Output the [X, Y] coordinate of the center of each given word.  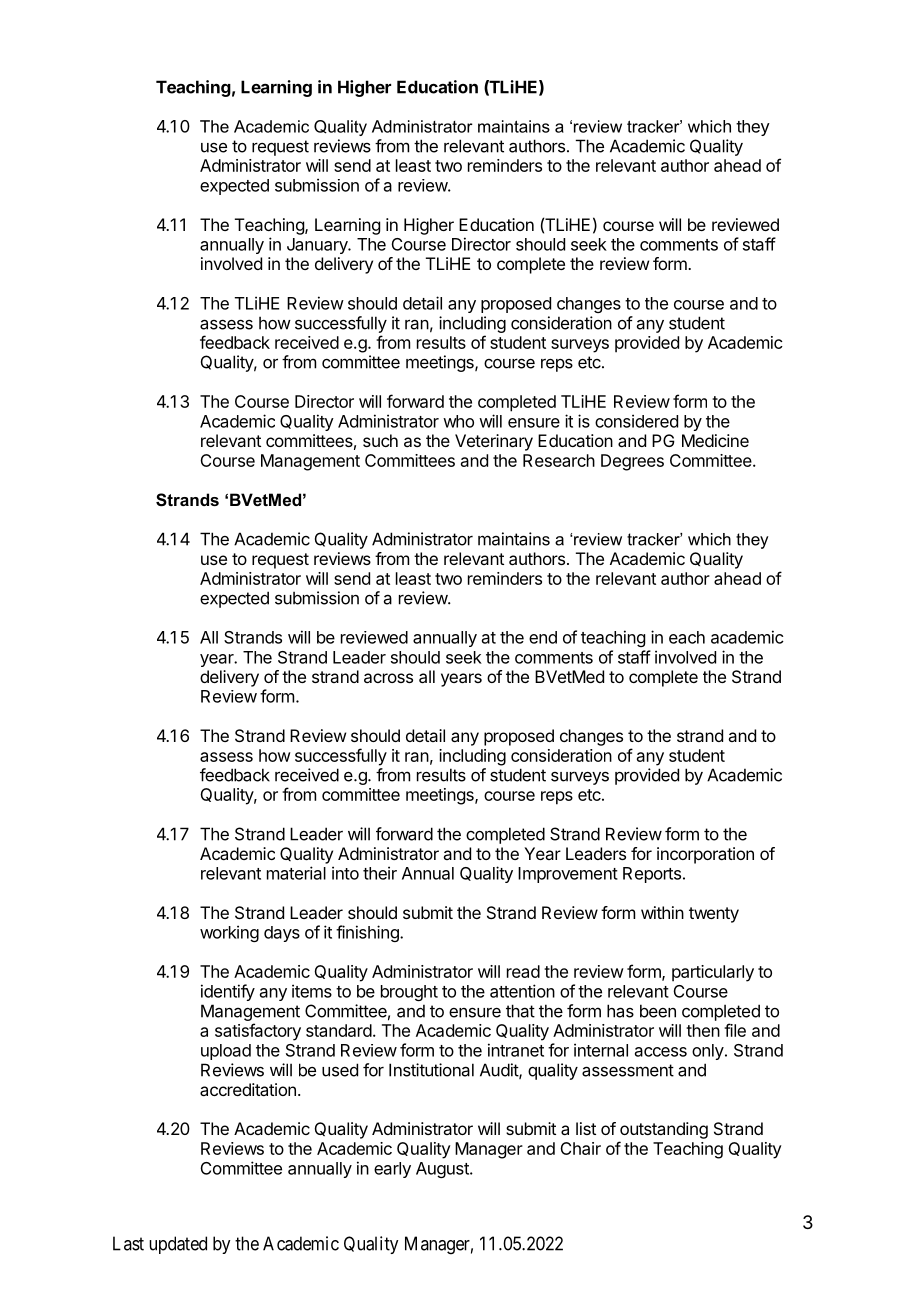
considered [636, 421]
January [318, 246]
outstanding [664, 1130]
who [458, 421]
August [443, 1170]
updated [178, 1245]
